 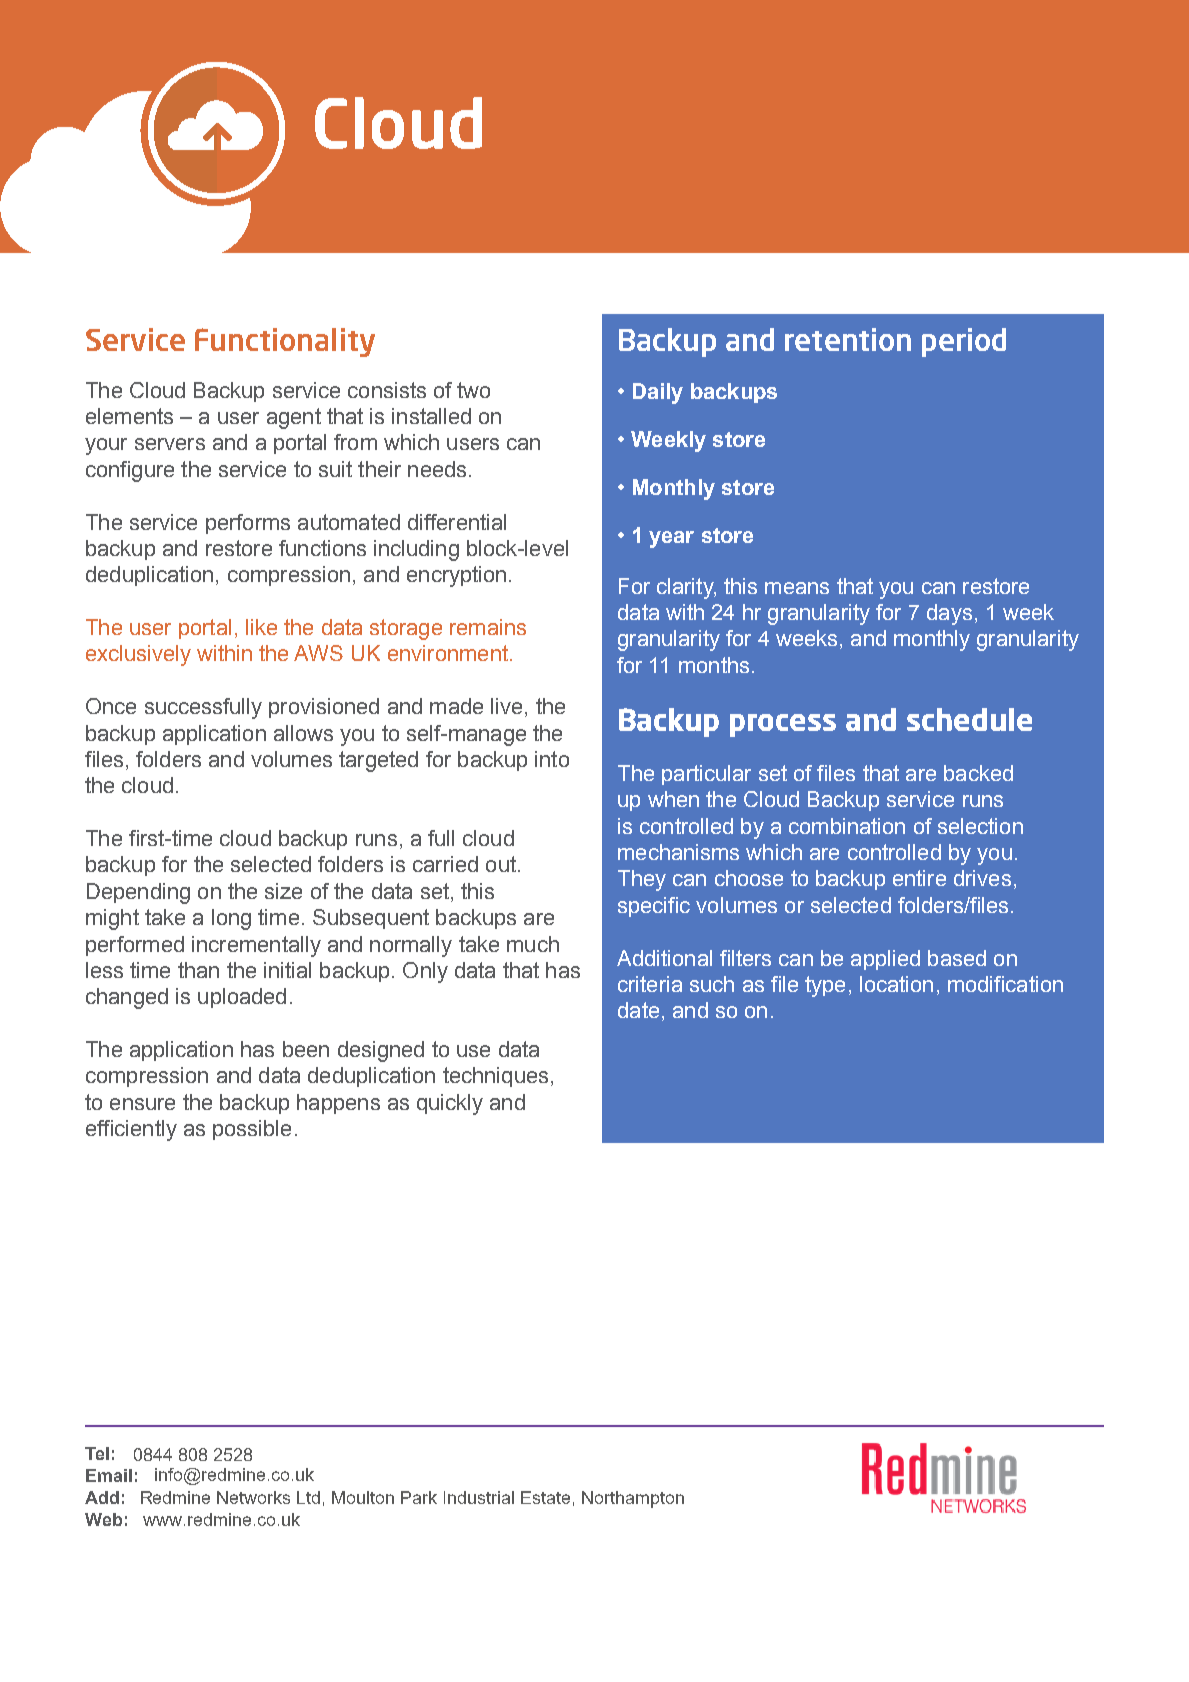 What do you see at coordinates (252, 1130) in the screenshot?
I see `possible` at bounding box center [252, 1130].
